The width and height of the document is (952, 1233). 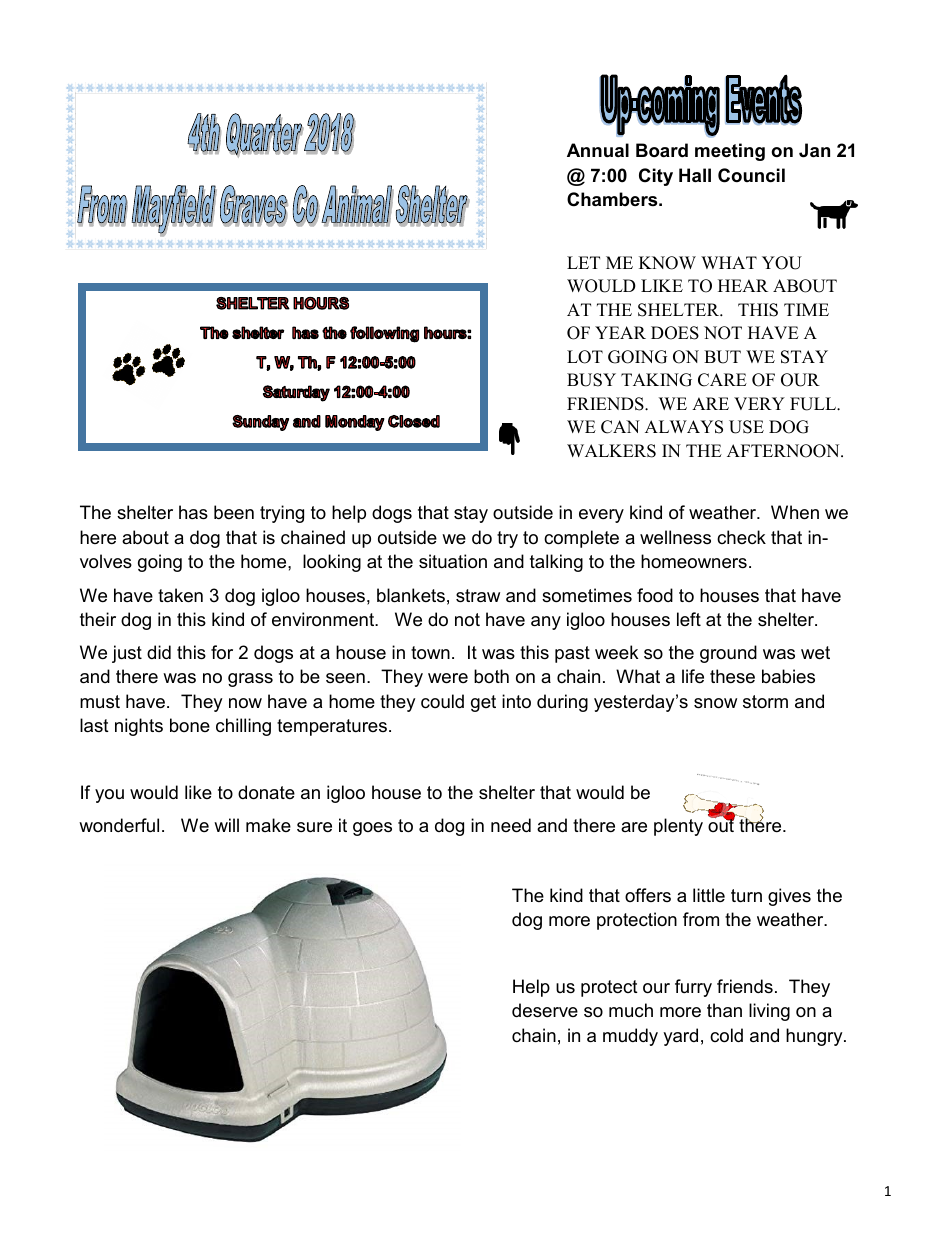 What do you see at coordinates (689, 619) in the document?
I see `left` at bounding box center [689, 619].
